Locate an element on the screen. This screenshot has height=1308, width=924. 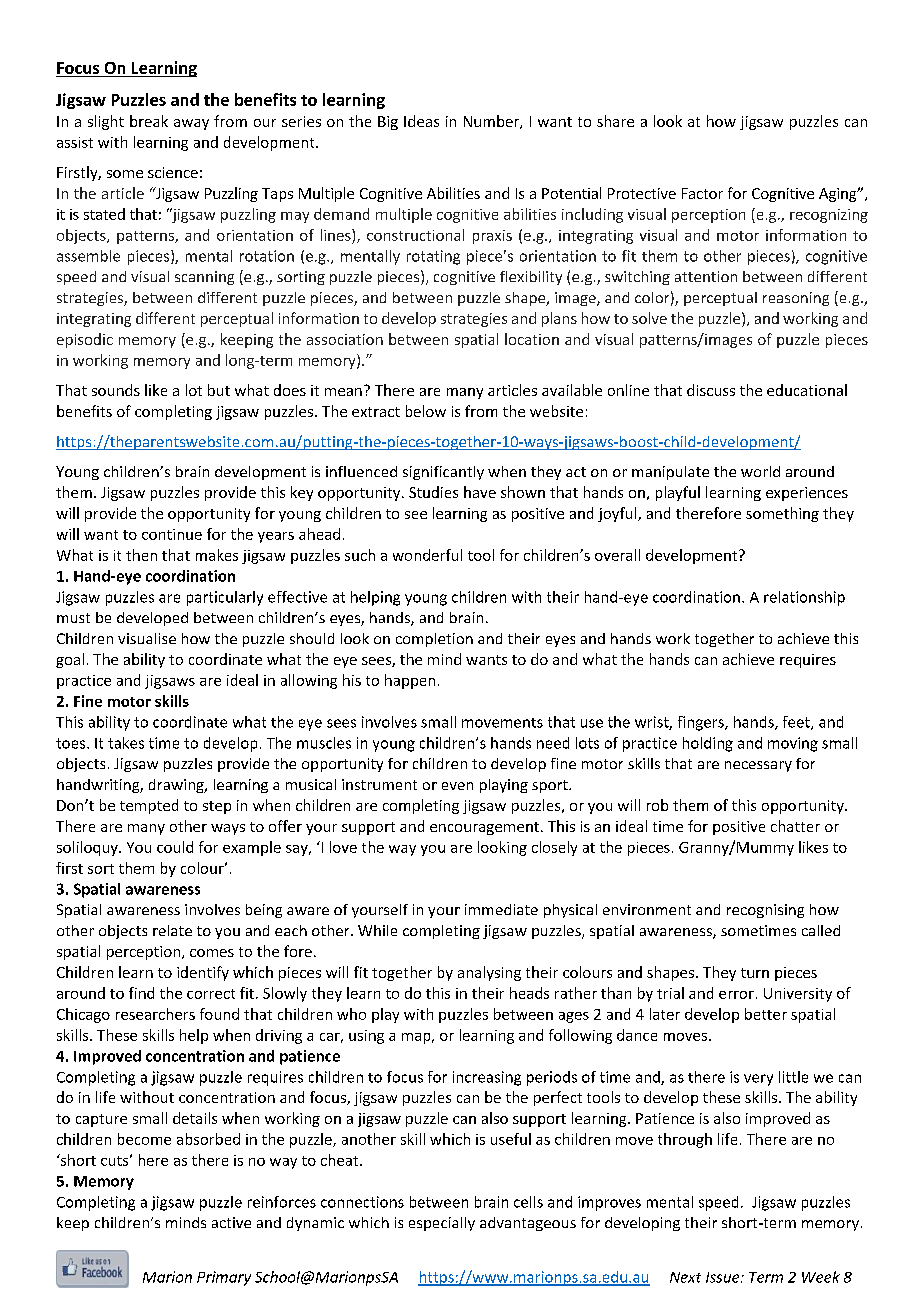
active is located at coordinates (231, 1222).
